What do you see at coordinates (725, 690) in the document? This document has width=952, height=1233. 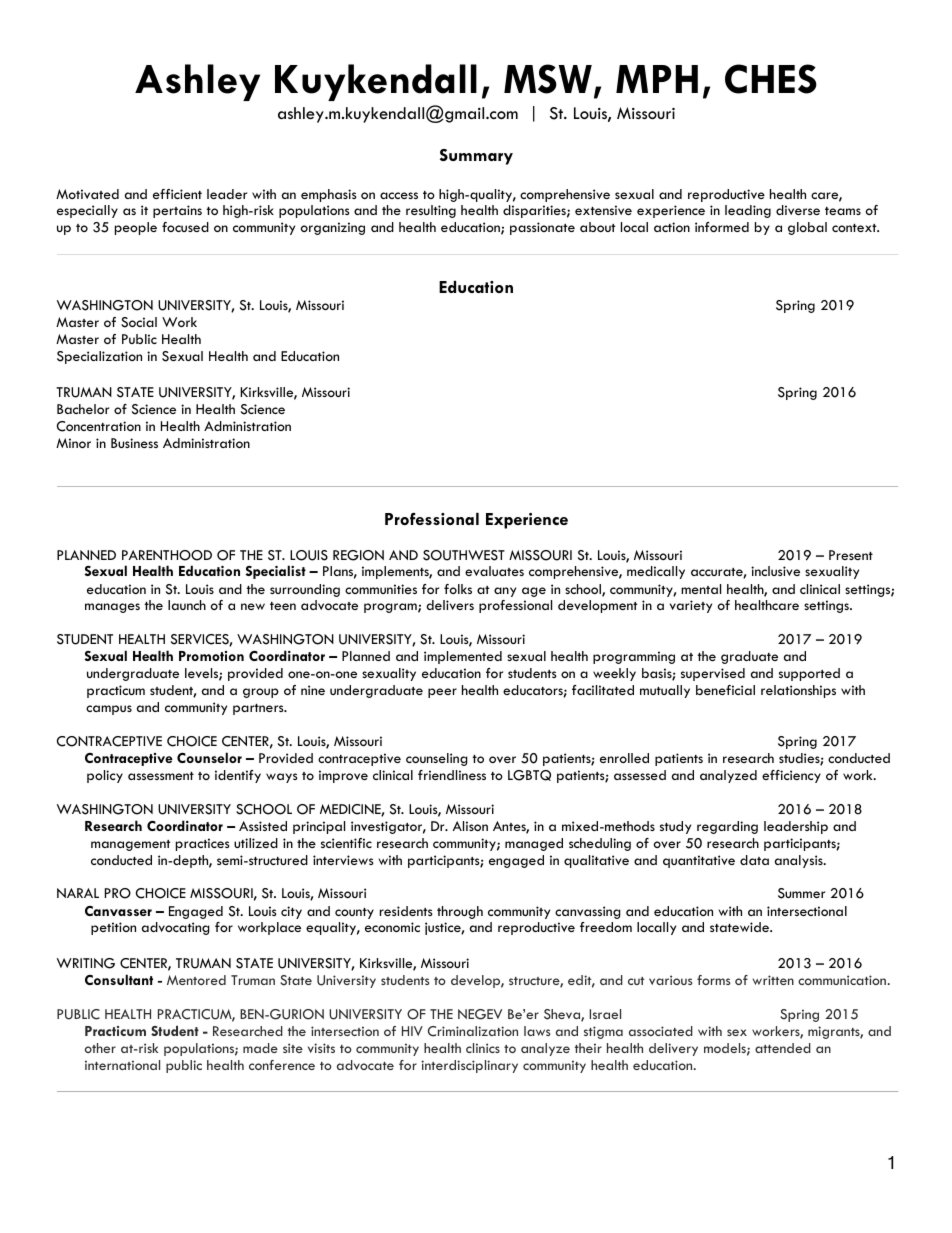 I see `beneficial` at bounding box center [725, 690].
